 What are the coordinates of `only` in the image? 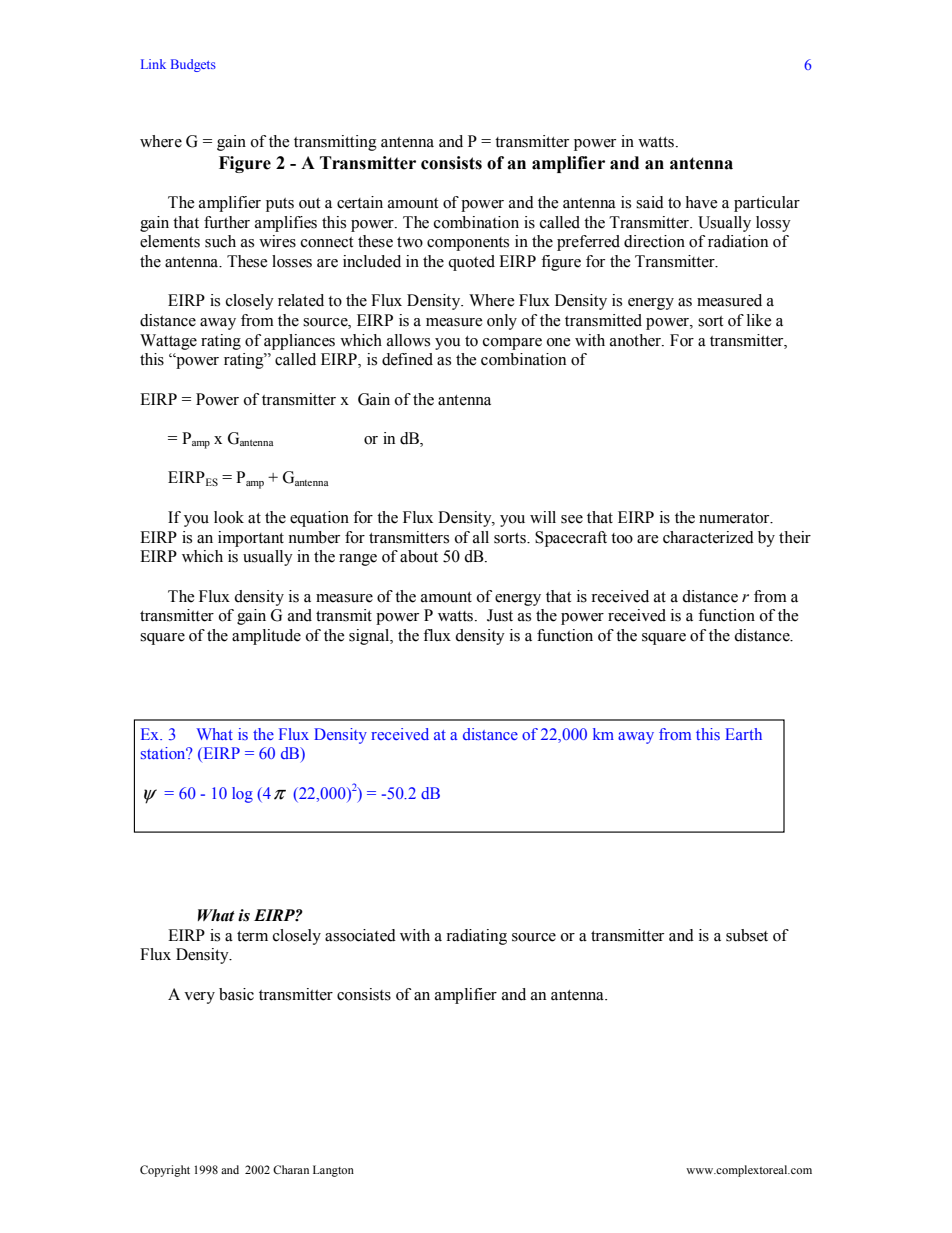 It's located at (502, 322).
